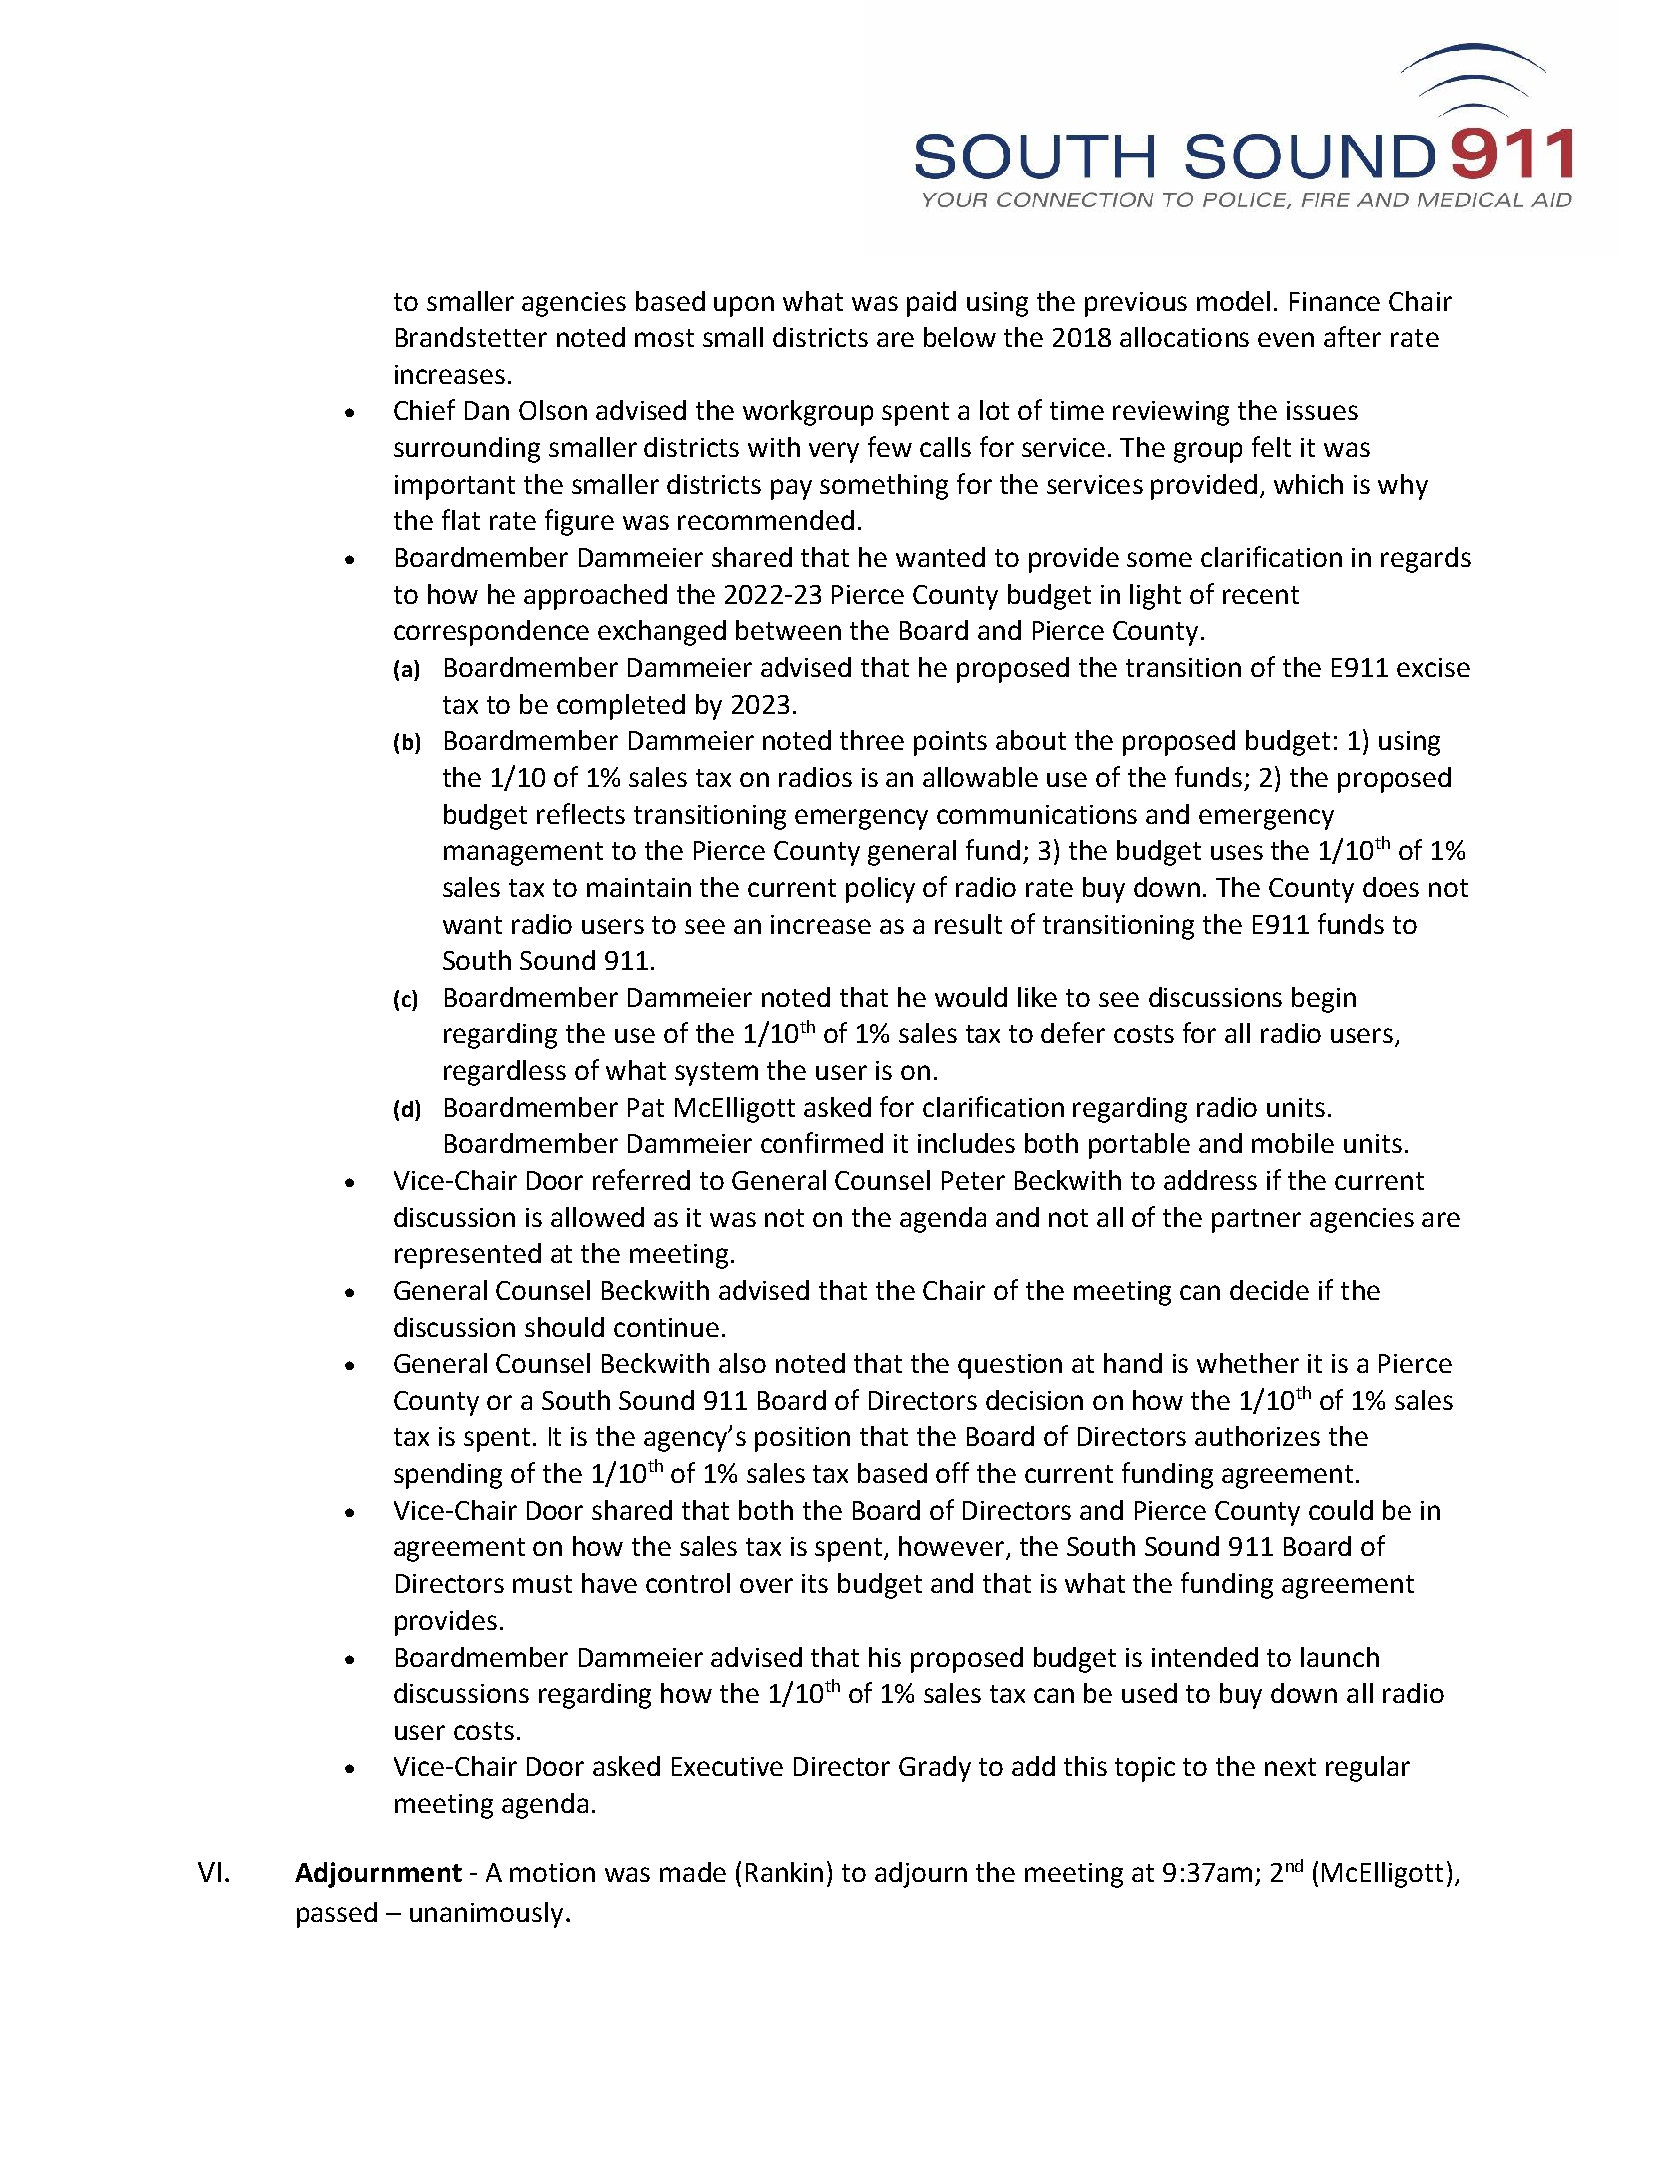 This screenshot has height=2161, width=1670. What do you see at coordinates (960, 337) in the screenshot?
I see `below` at bounding box center [960, 337].
